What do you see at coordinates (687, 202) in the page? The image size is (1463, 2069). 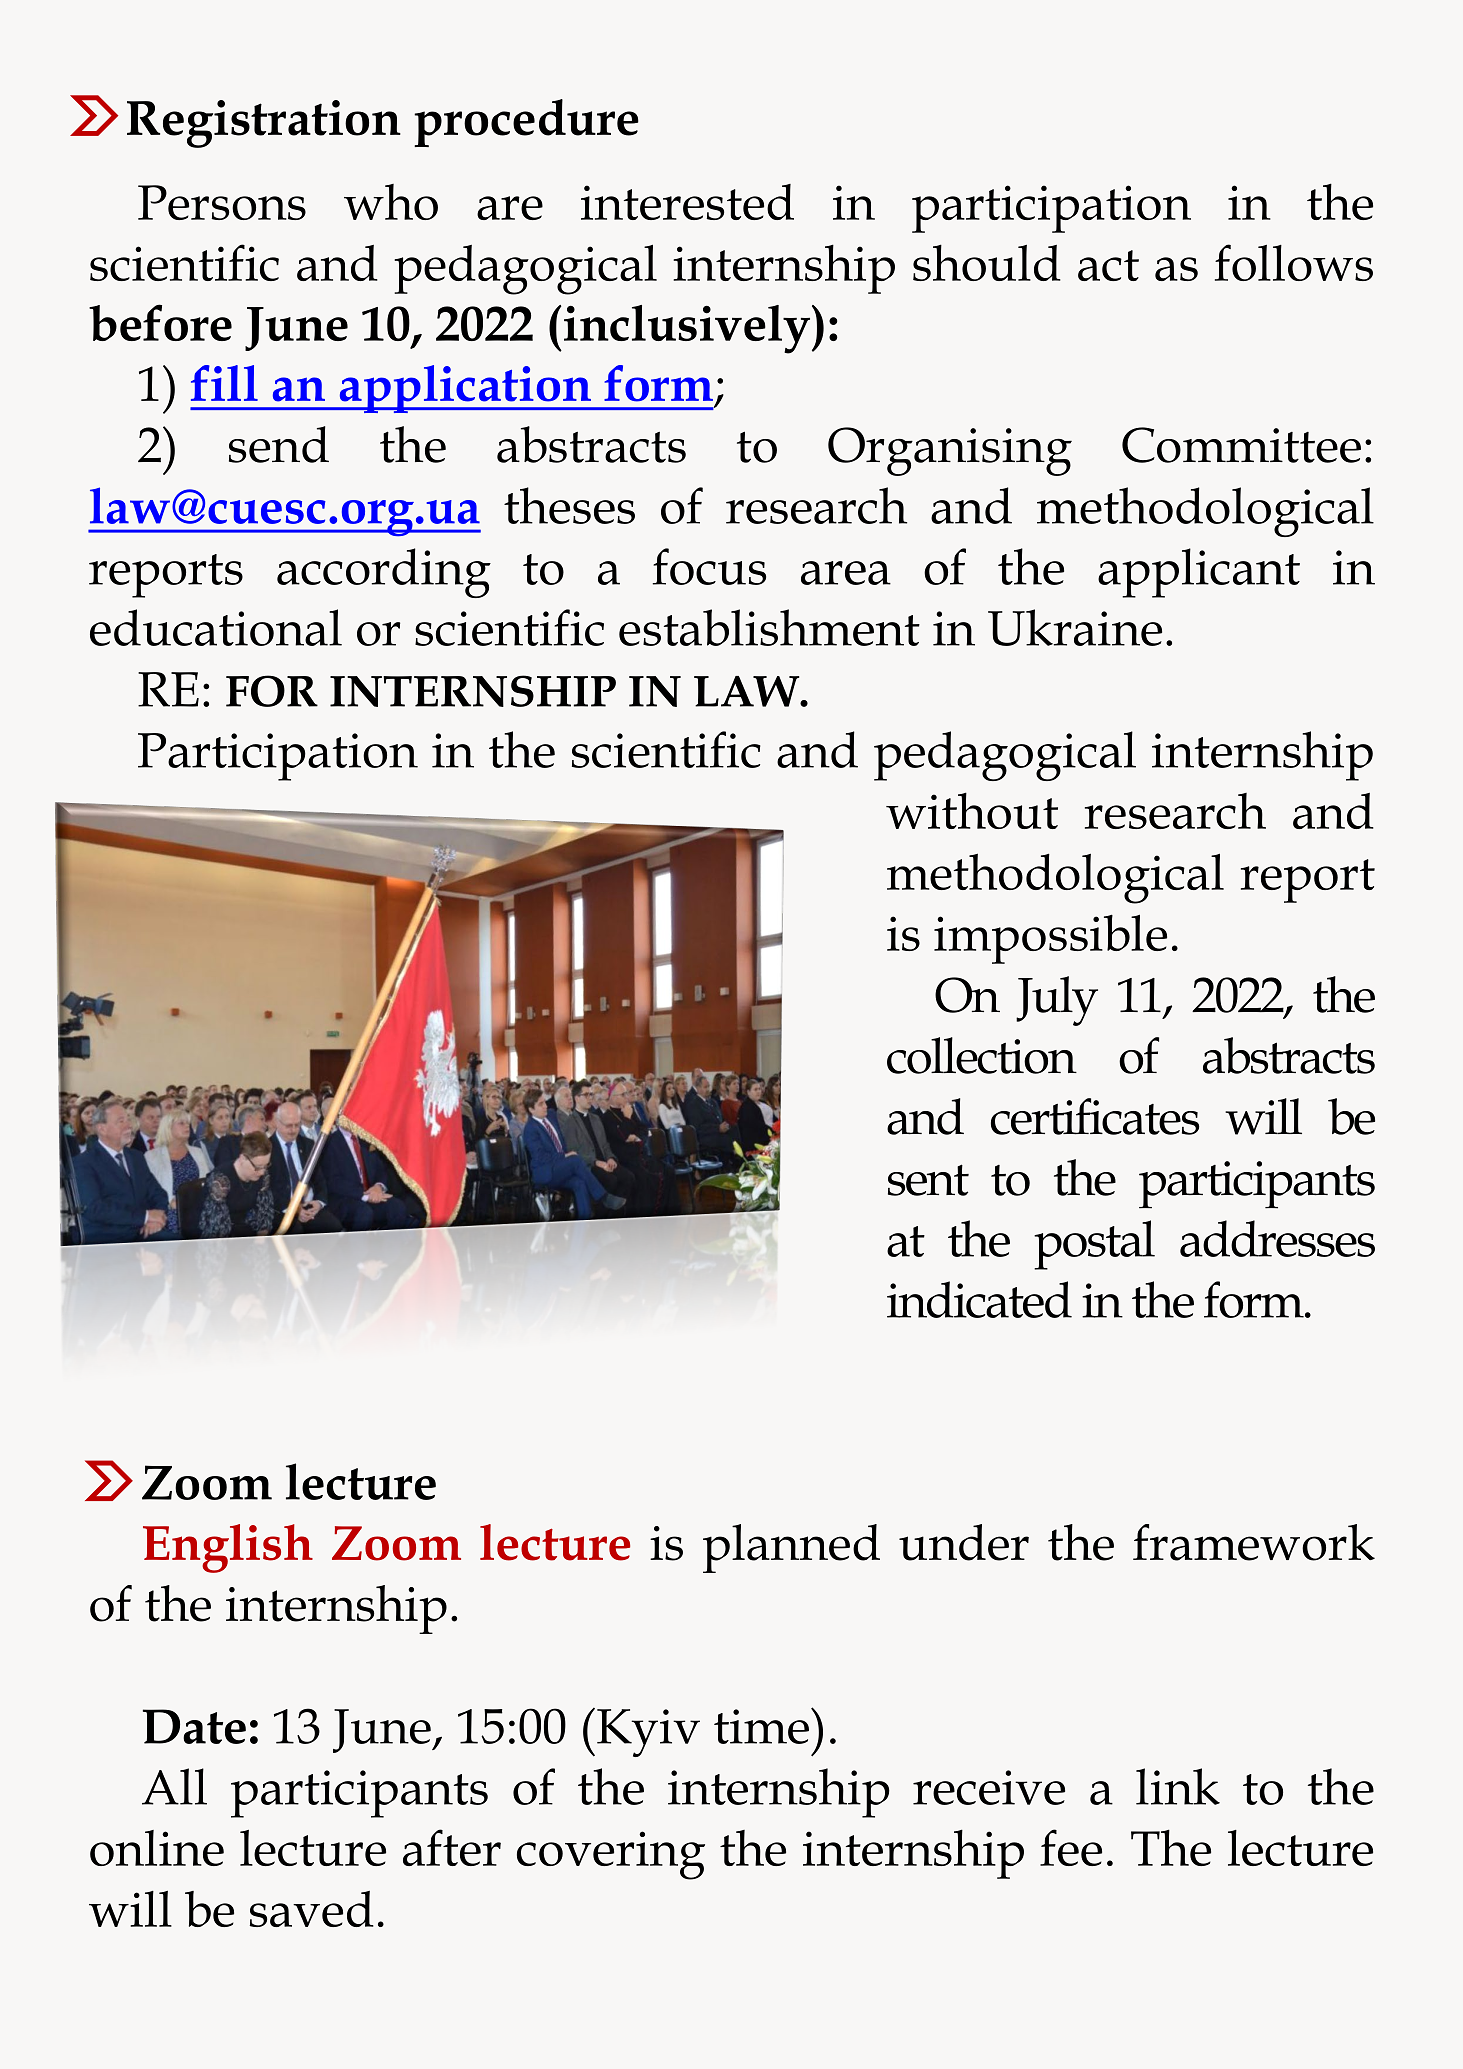 I see `interested` at bounding box center [687, 202].
